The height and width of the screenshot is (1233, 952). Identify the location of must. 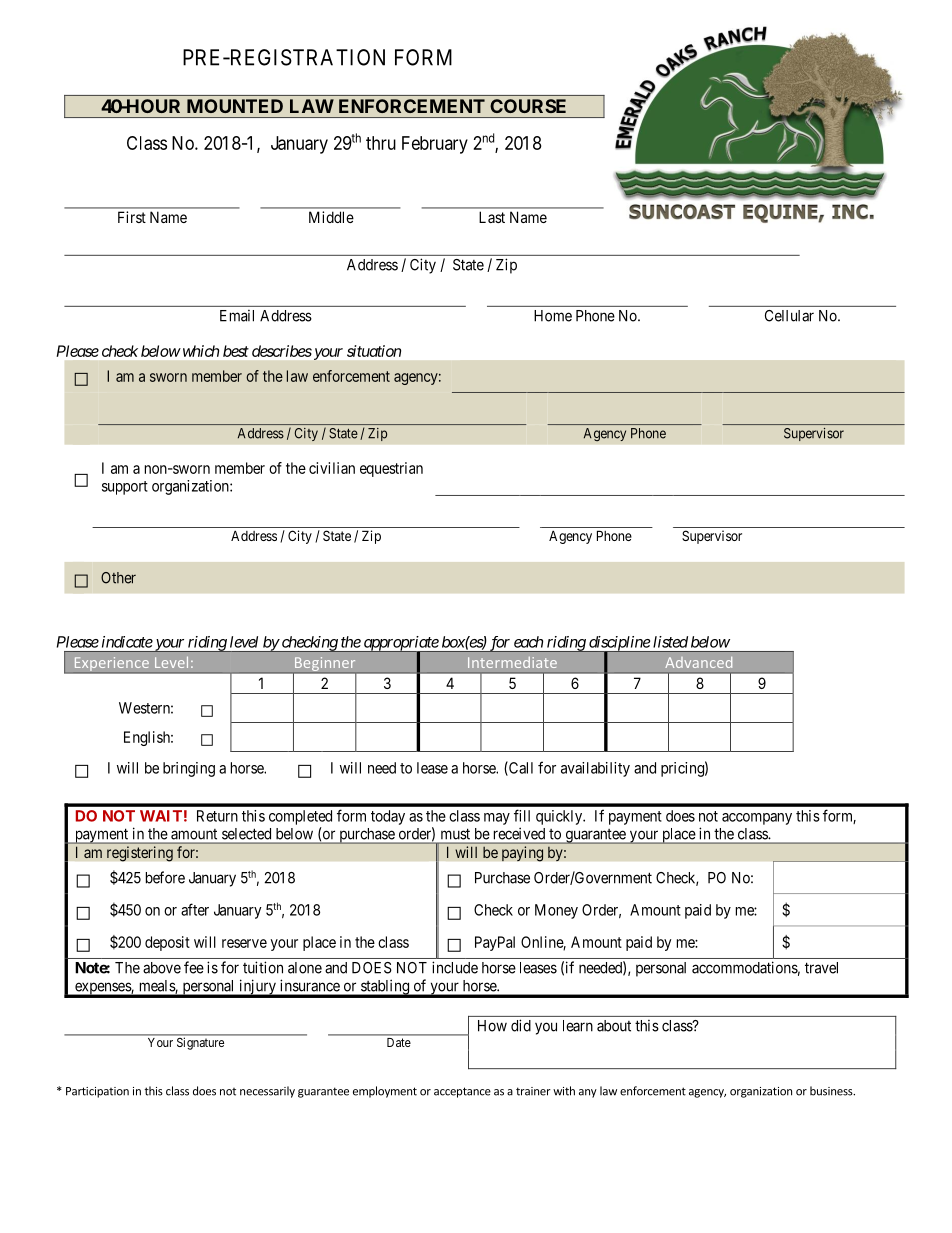
(455, 834).
